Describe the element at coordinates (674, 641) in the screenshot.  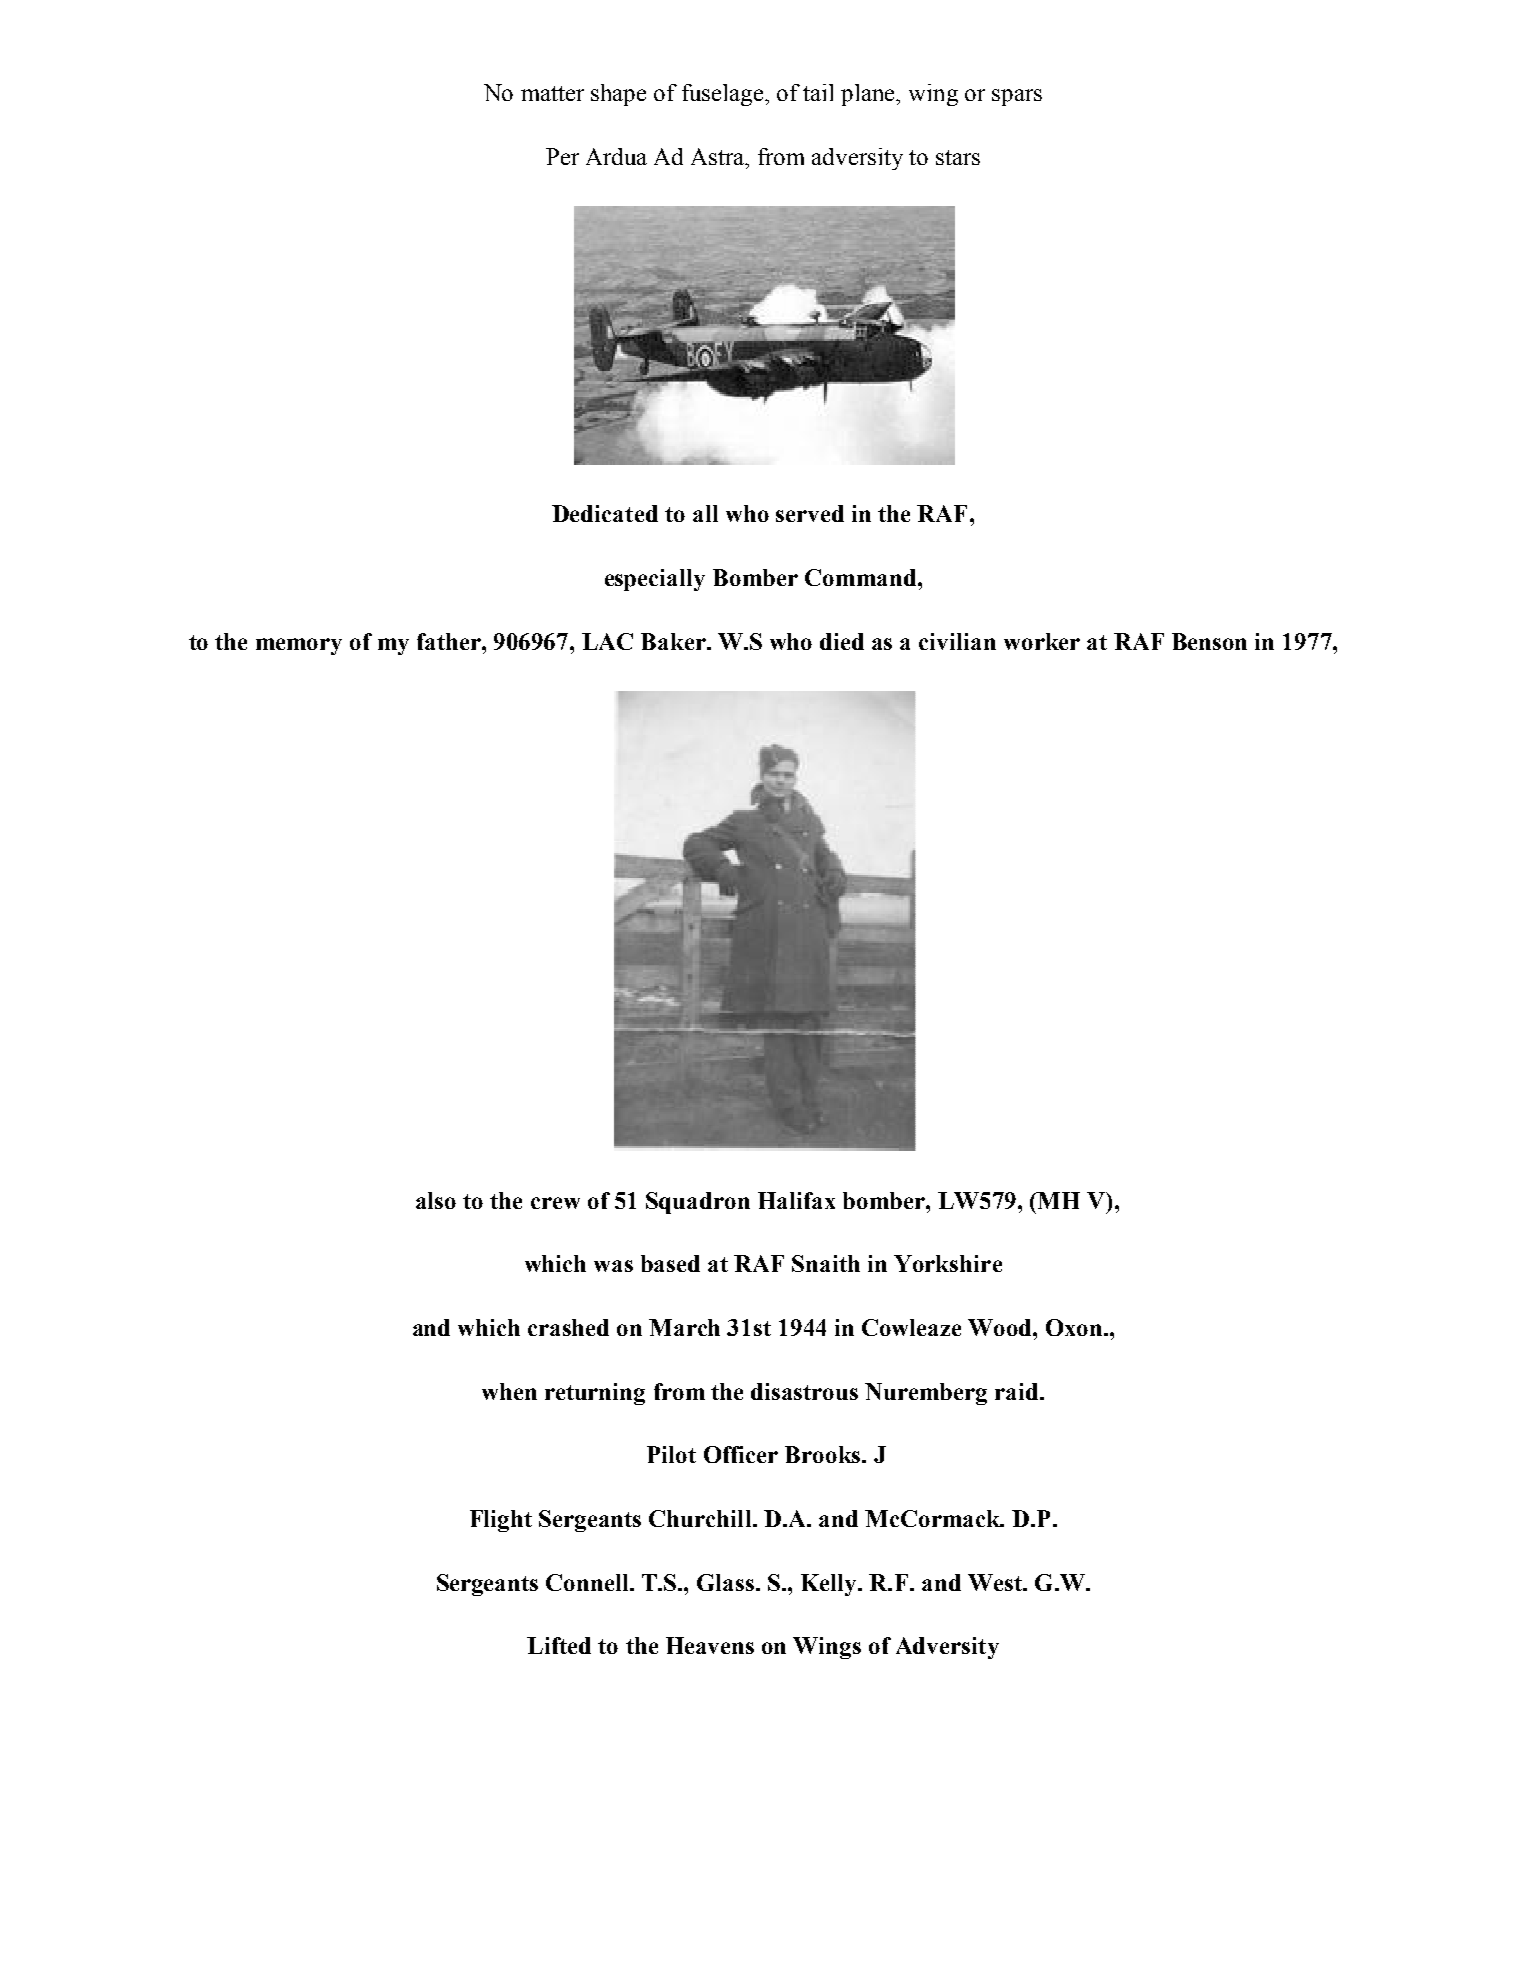
I see `Baker` at that location.
